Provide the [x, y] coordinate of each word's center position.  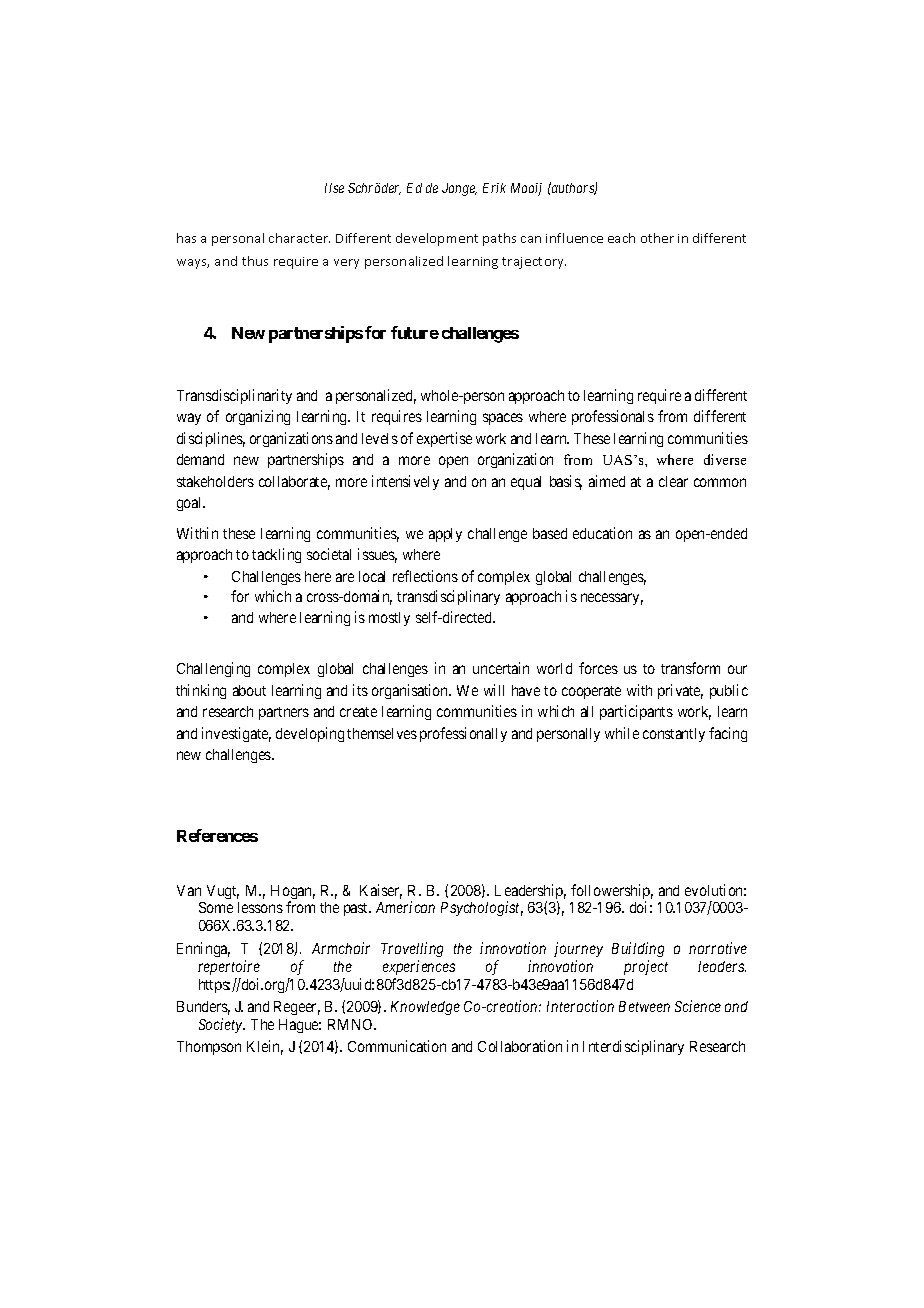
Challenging [213, 669]
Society [222, 1025]
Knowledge [425, 1008]
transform [690, 668]
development [437, 239]
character [299, 238]
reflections [425, 576]
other [657, 238]
